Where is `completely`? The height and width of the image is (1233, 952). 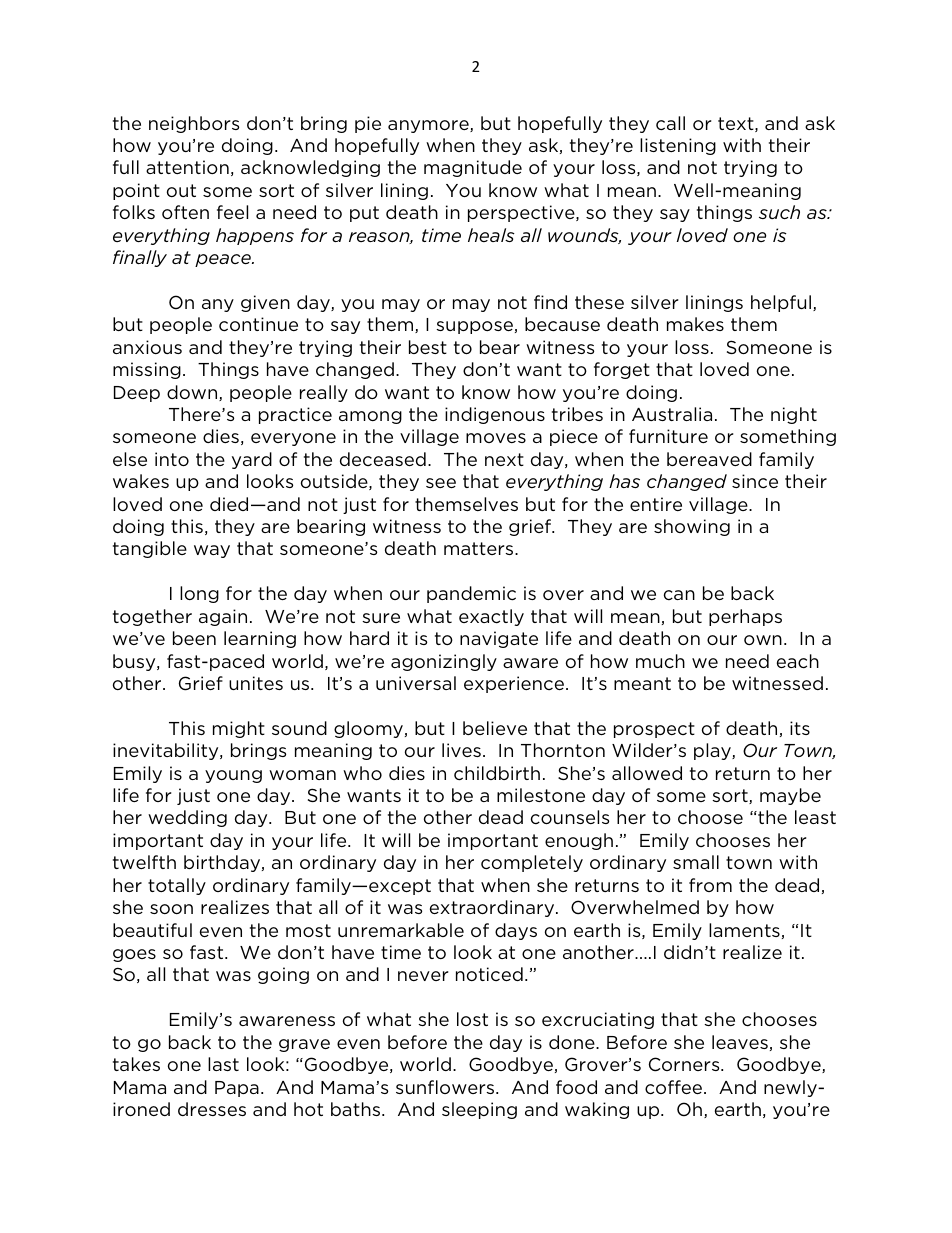 completely is located at coordinates (532, 863).
